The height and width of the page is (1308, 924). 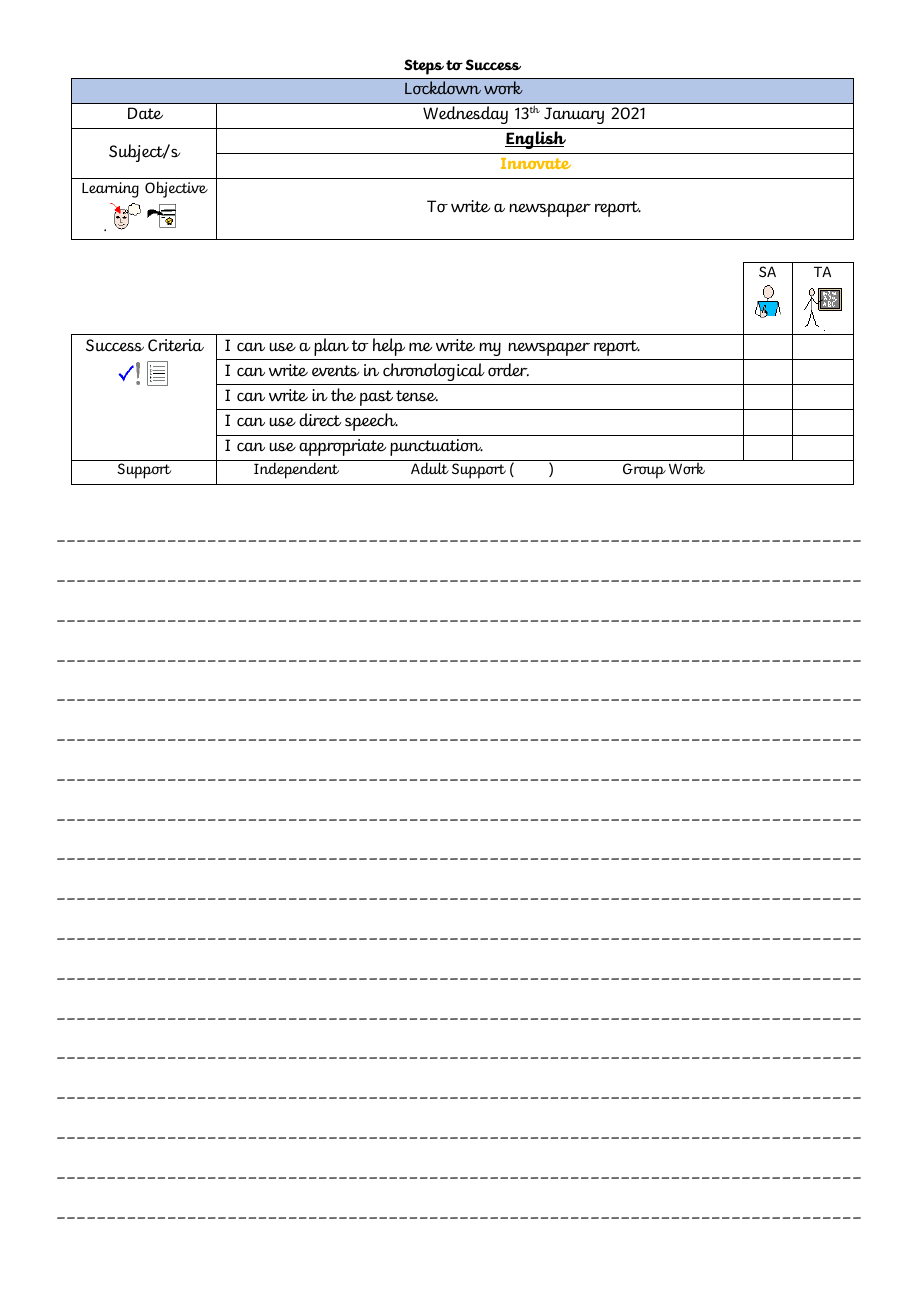 I want to click on Criteria, so click(x=176, y=345).
